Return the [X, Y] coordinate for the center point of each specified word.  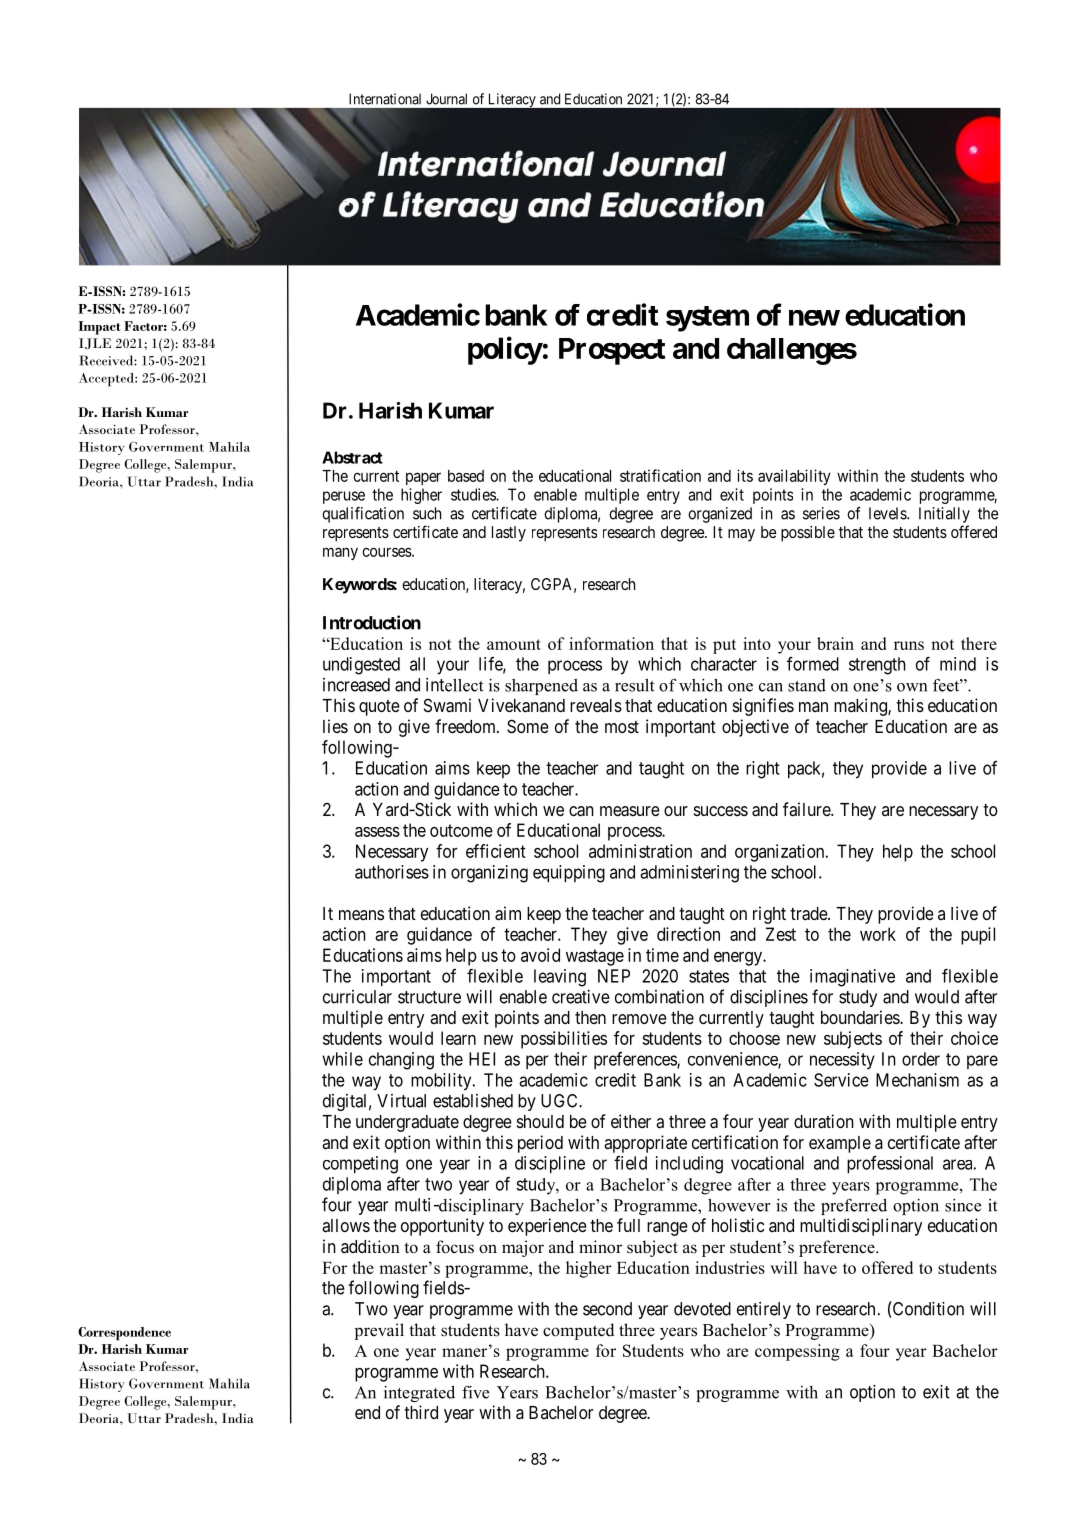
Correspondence [124, 1334]
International [385, 99]
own [912, 687]
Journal [446, 99]
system [707, 319]
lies [335, 726]
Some [528, 726]
